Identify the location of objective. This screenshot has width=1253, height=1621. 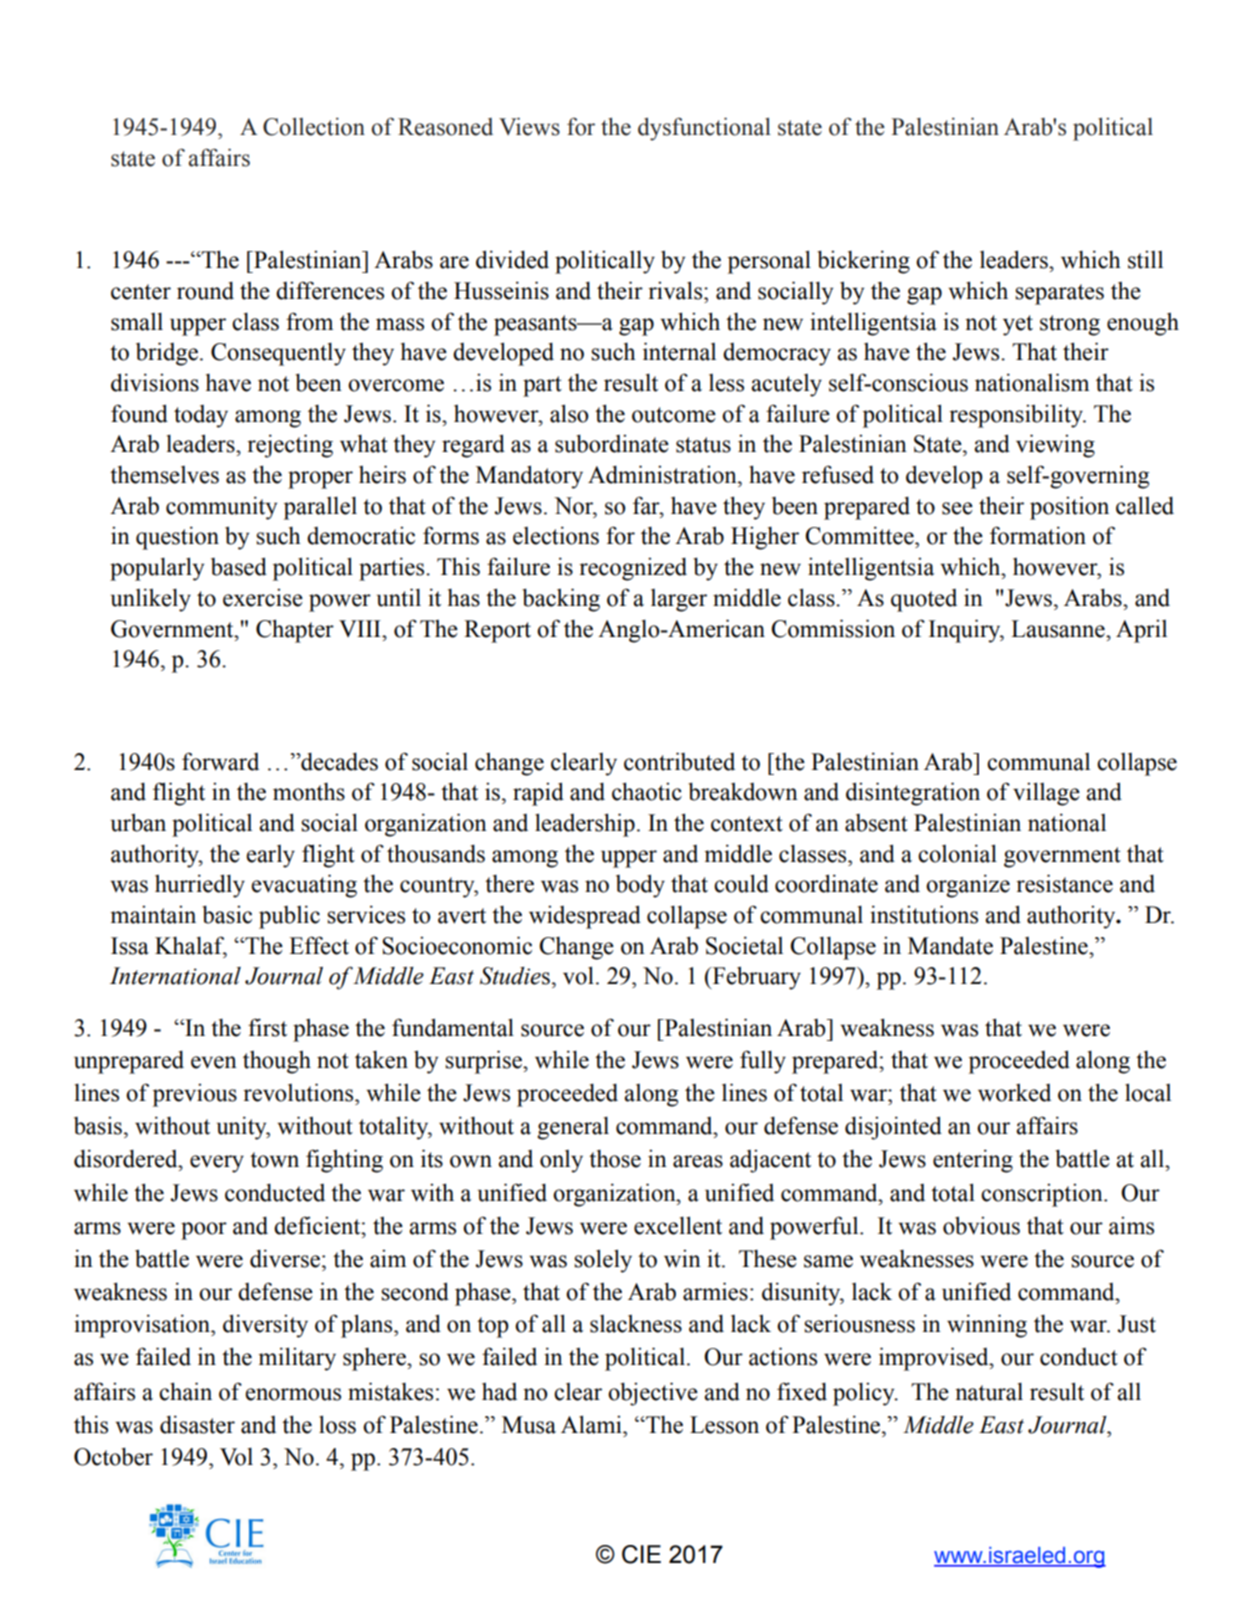
(653, 1394).
